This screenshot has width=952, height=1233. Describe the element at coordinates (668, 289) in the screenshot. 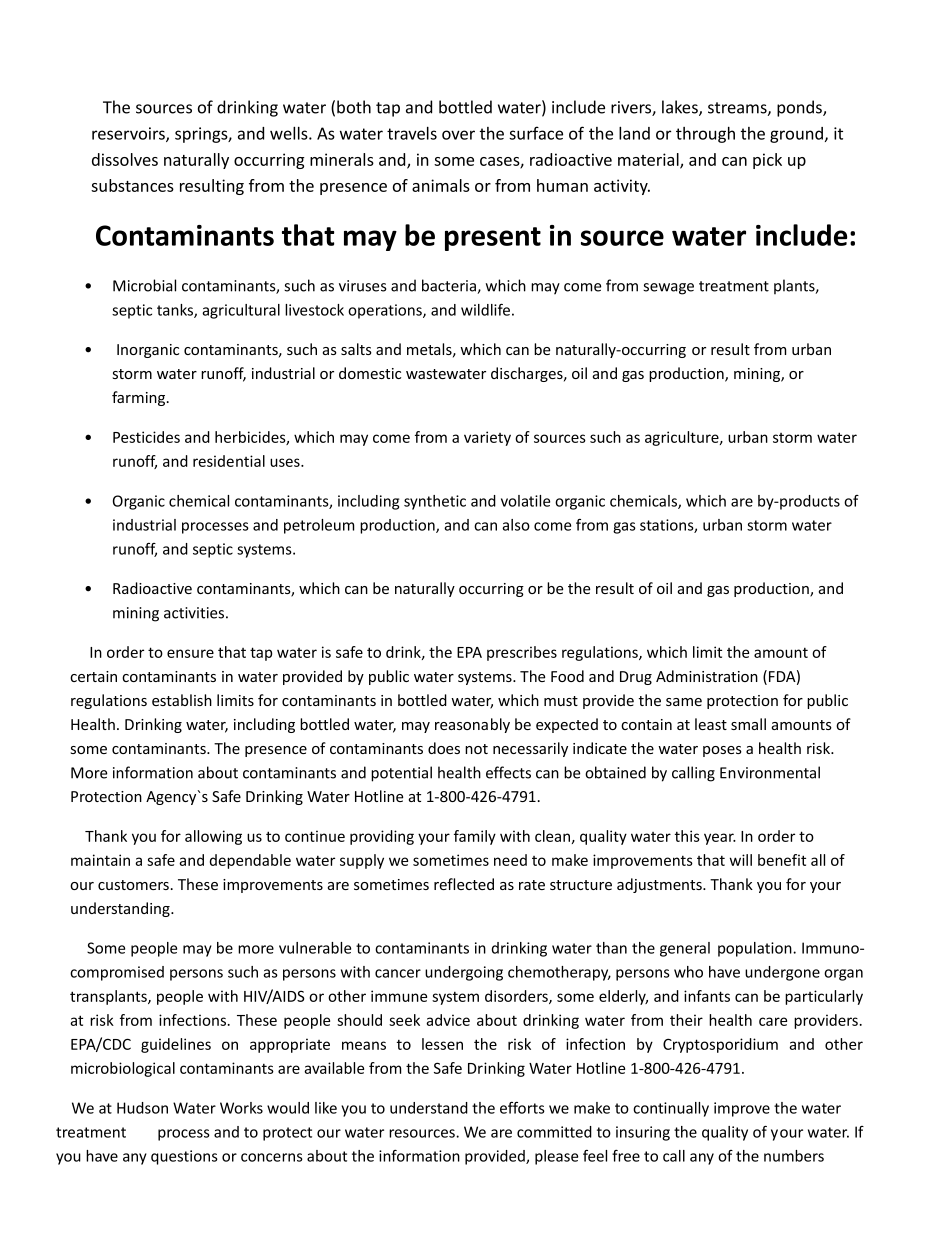

I see `sewage` at that location.
